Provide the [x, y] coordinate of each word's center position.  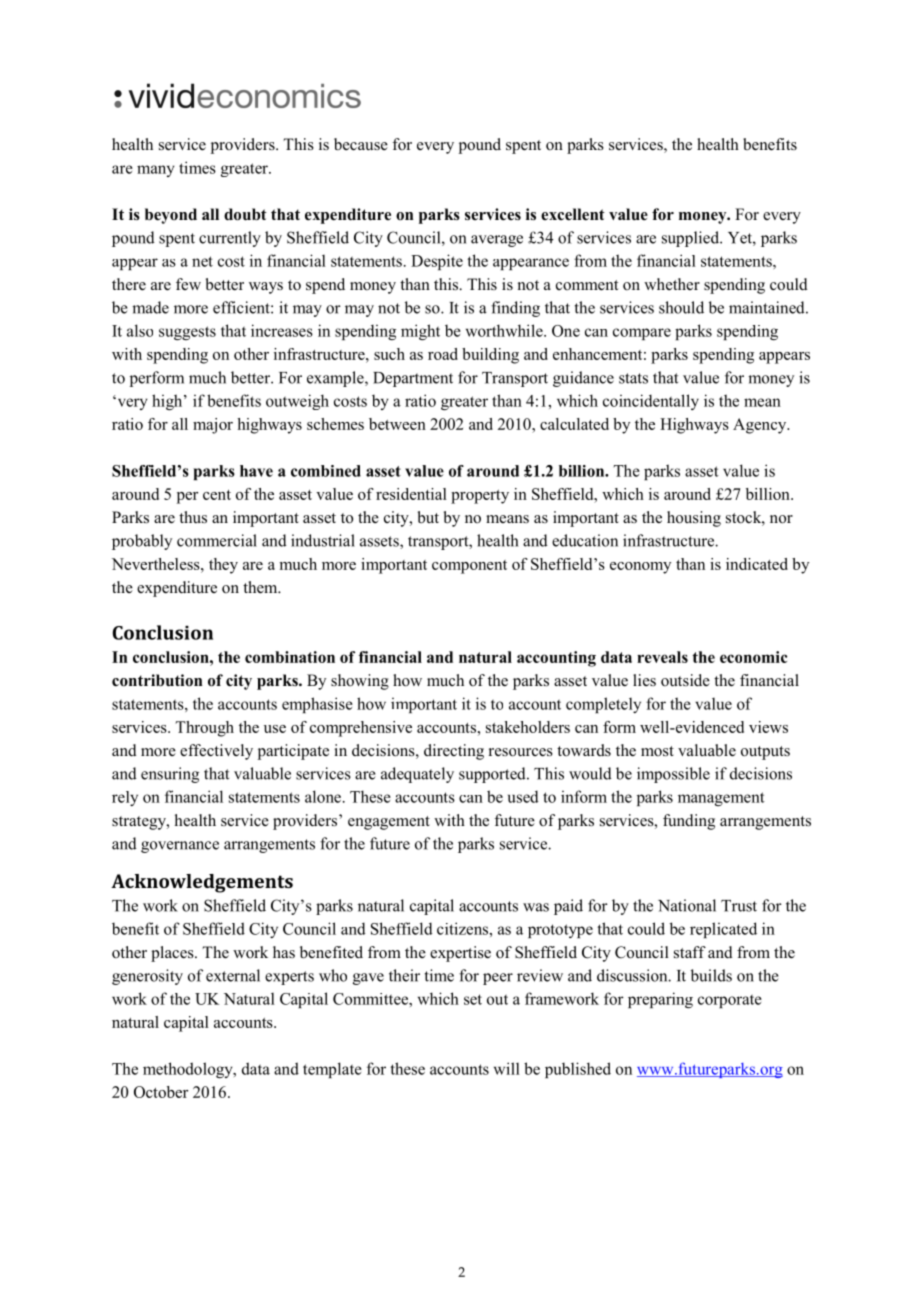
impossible [673, 775]
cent [217, 495]
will [507, 1068]
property [480, 497]
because [361, 144]
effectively [216, 752]
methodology [189, 1070]
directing [454, 752]
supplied [691, 239]
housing [694, 519]
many [156, 171]
